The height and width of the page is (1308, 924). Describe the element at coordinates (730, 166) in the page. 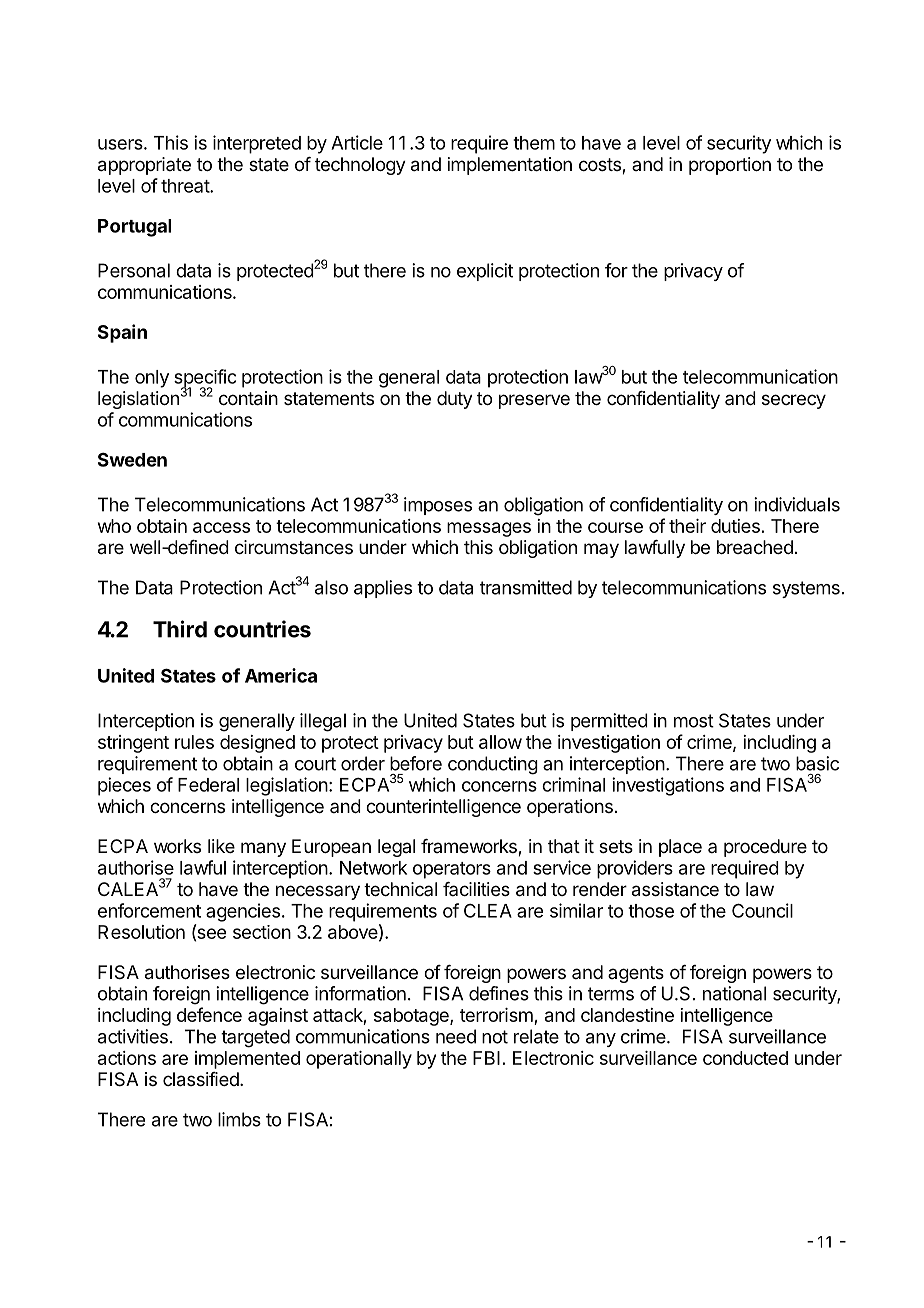

I see `proportion` at that location.
